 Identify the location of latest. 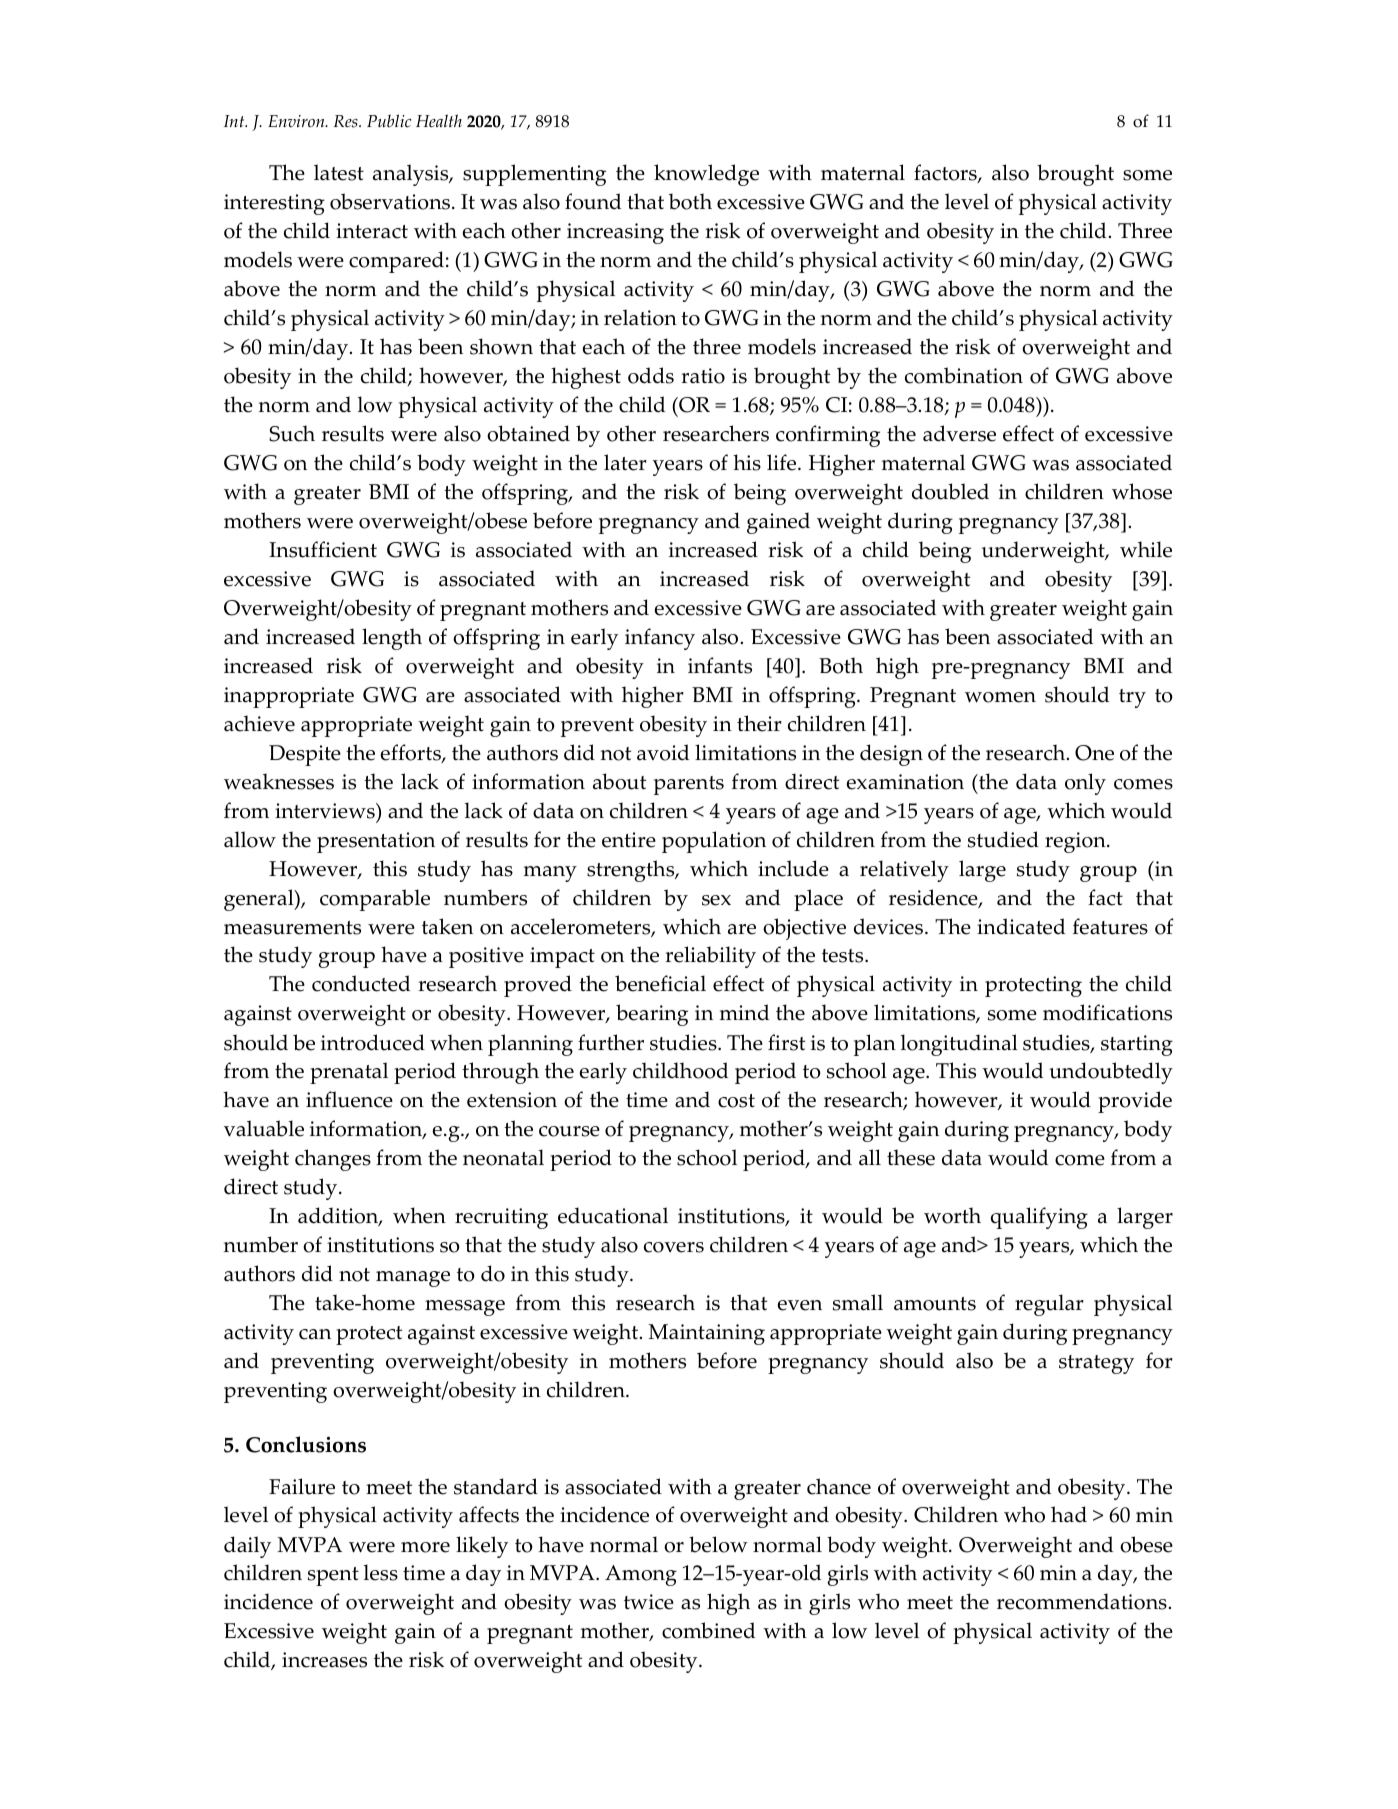
(339, 172).
